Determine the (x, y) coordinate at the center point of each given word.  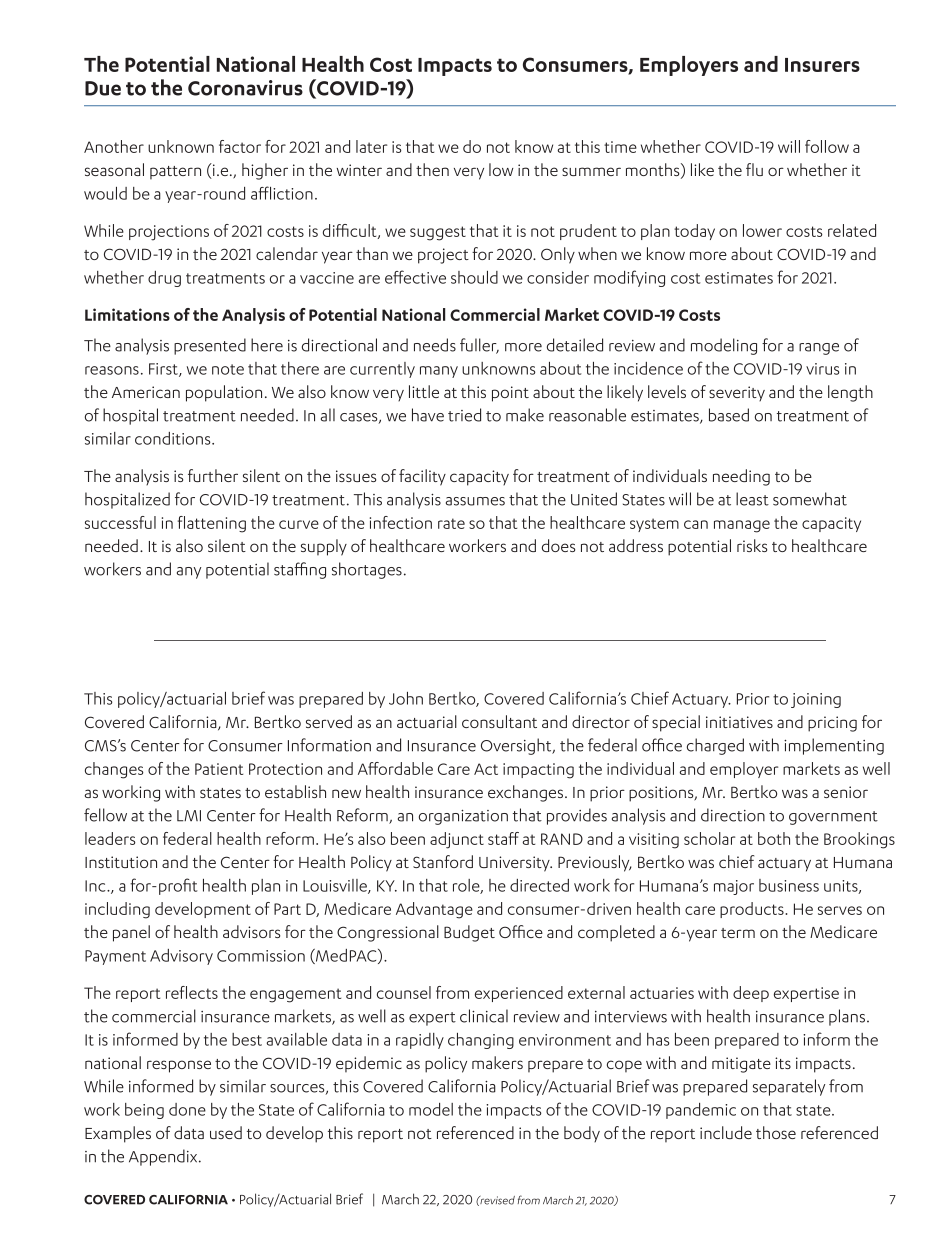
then (432, 169)
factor (240, 146)
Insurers (822, 65)
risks (752, 545)
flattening (212, 524)
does (558, 545)
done (187, 1109)
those (776, 1132)
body (582, 1134)
